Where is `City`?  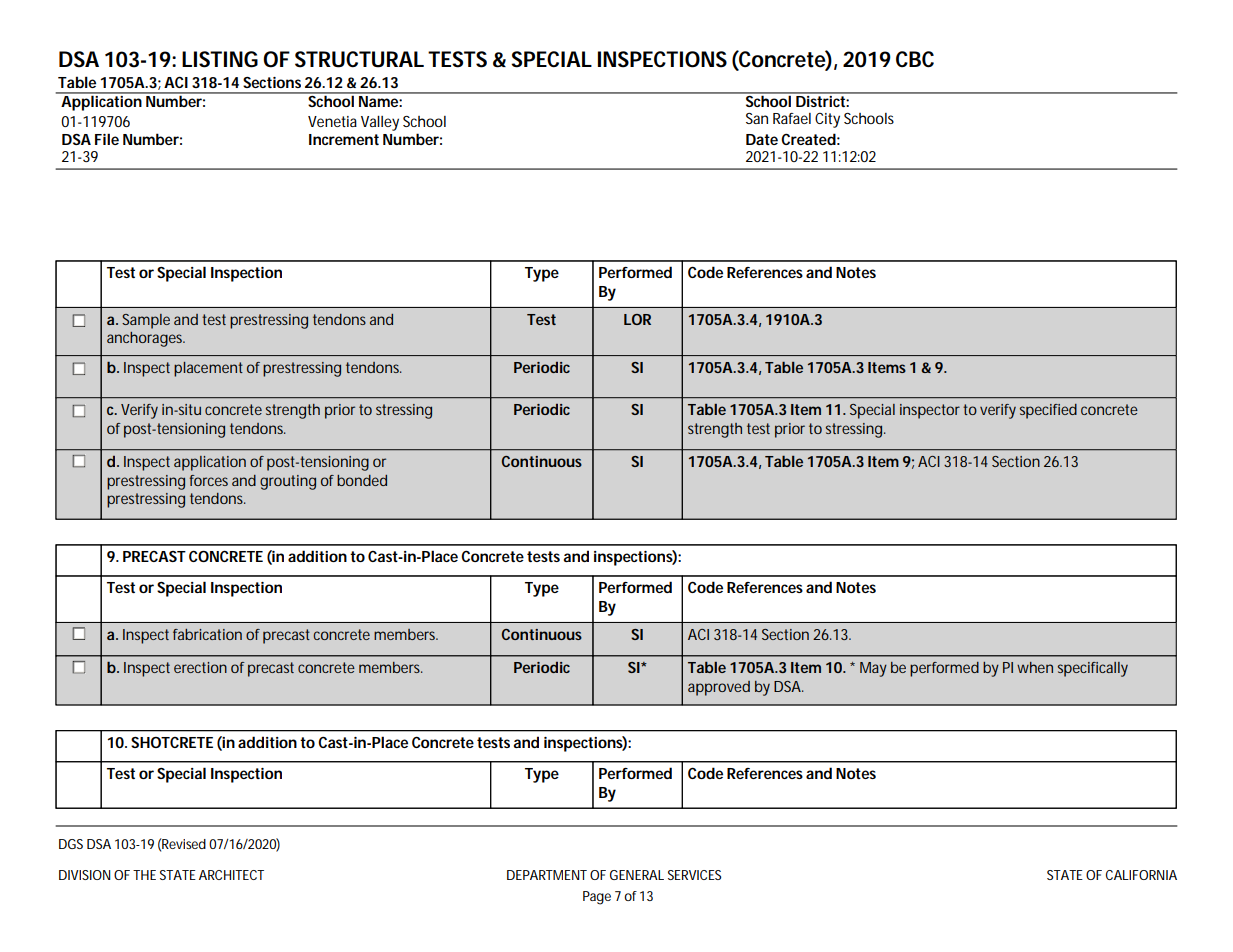
City is located at coordinates (827, 120).
